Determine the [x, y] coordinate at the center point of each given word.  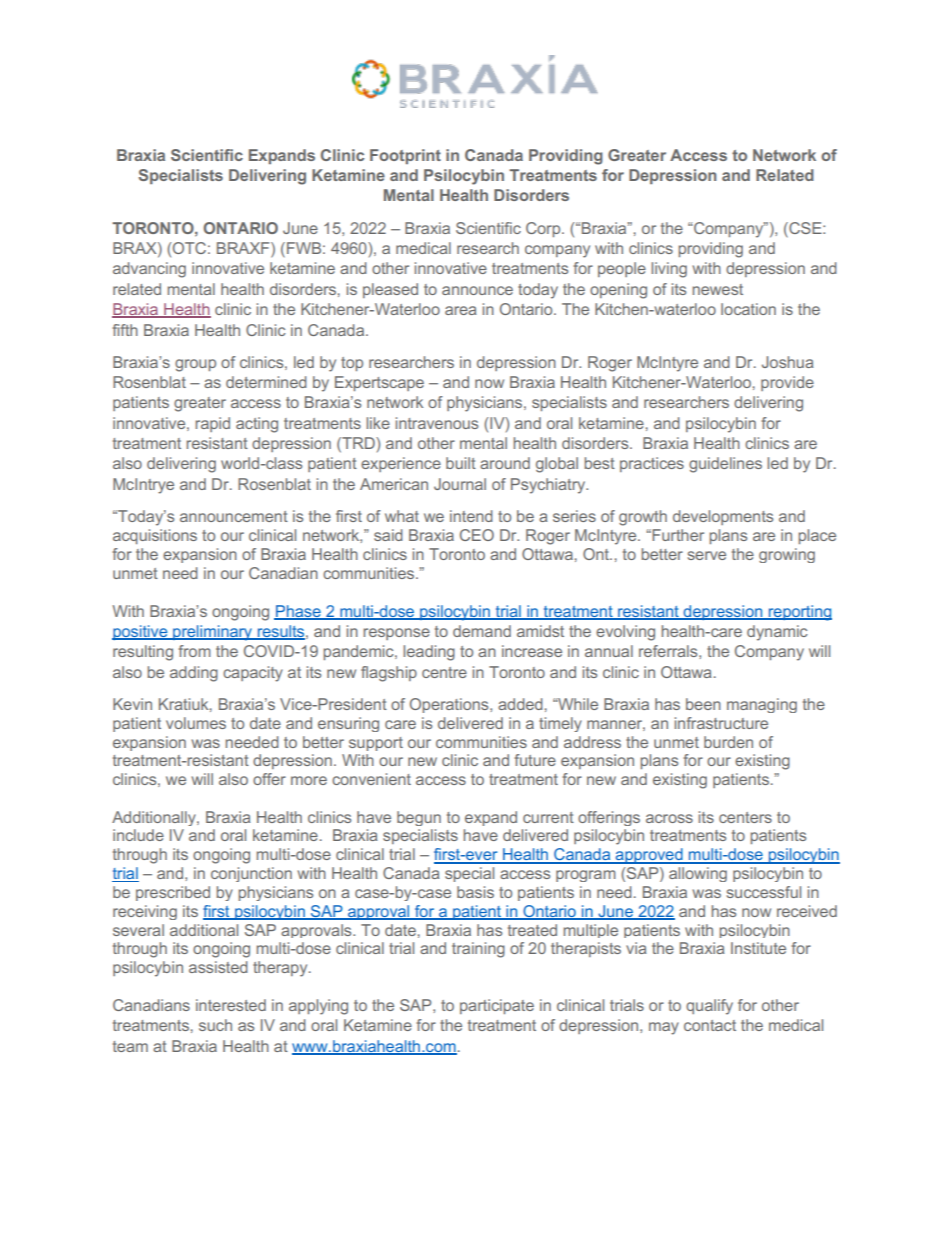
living [669, 270]
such [215, 1025]
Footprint [405, 156]
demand [482, 631]
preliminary [213, 633]
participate [497, 1006]
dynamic [777, 633]
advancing [149, 270]
